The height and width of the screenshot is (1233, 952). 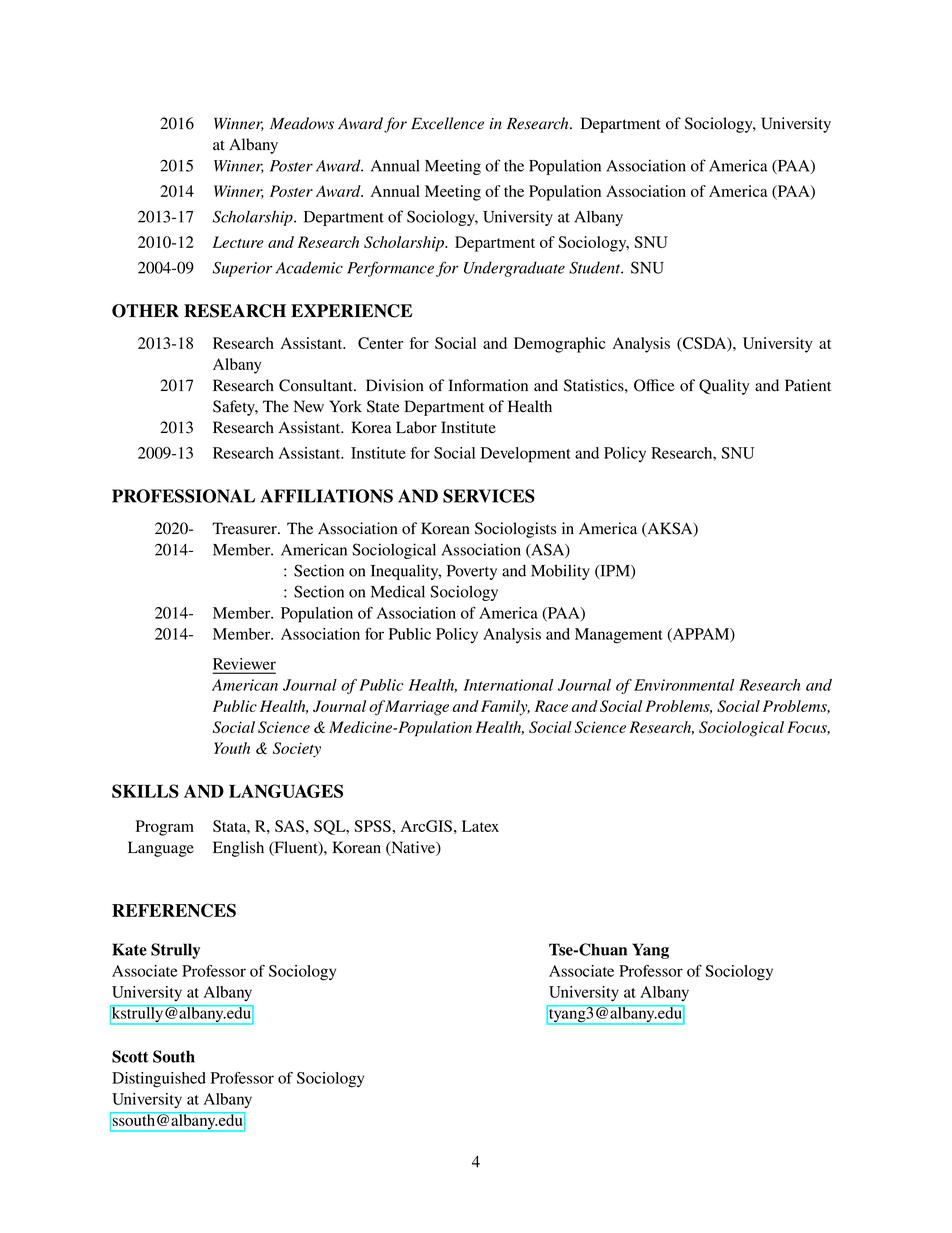 I want to click on SPSS, so click(x=372, y=826).
